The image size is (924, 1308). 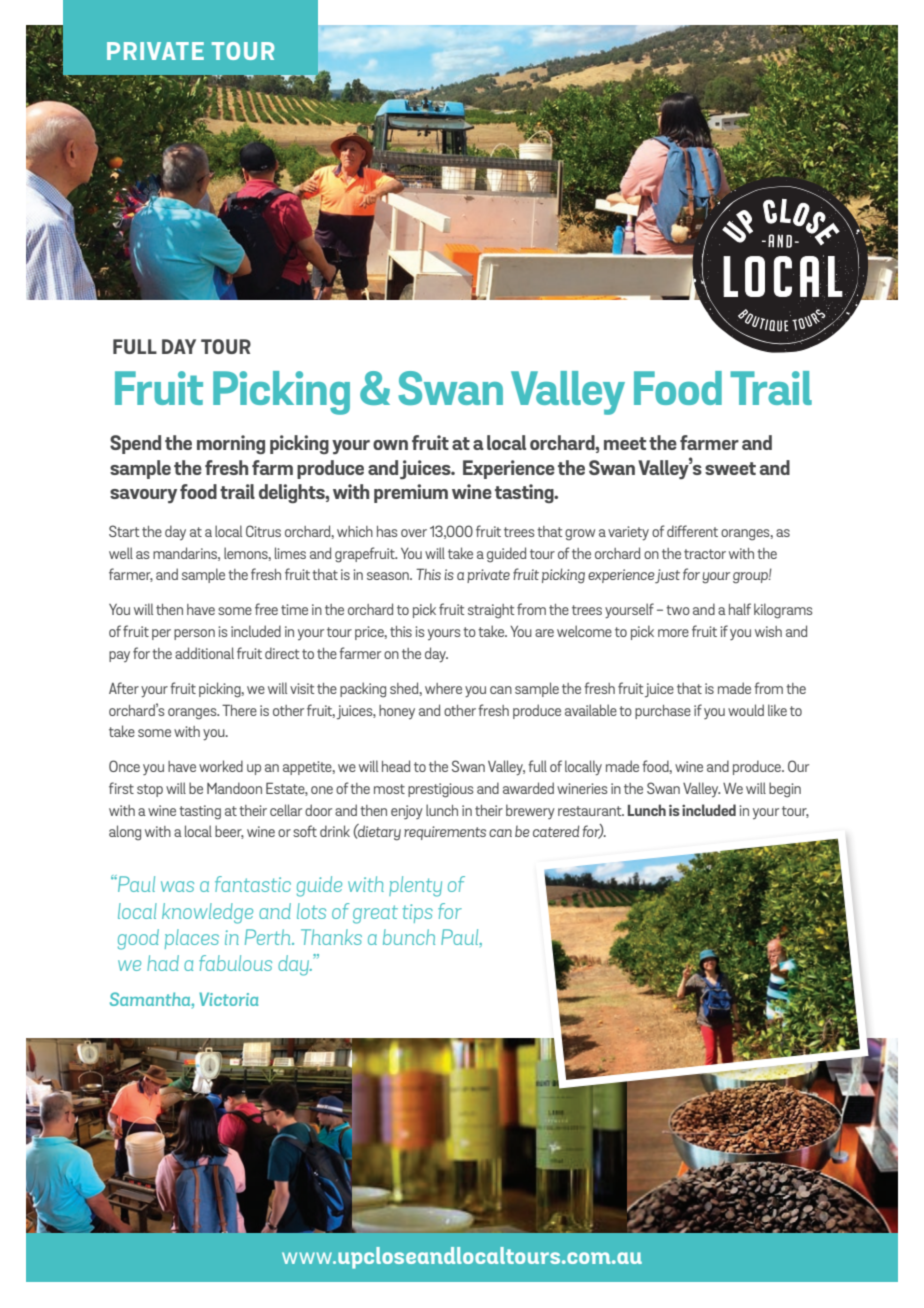 What do you see at coordinates (673, 633) in the page?
I see `more` at bounding box center [673, 633].
